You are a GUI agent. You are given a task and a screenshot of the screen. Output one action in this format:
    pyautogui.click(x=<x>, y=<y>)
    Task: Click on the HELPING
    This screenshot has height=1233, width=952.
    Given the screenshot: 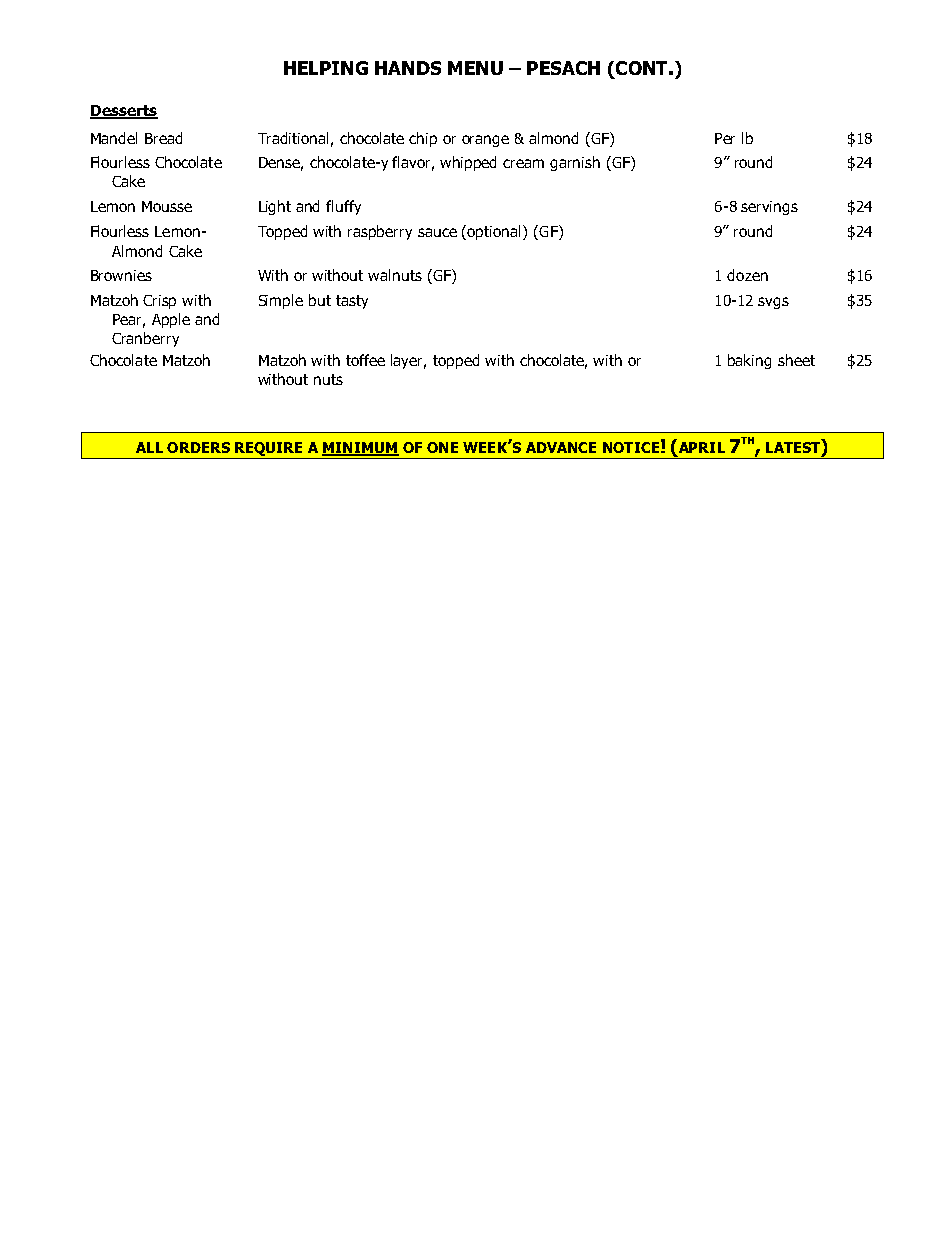 What is the action you would take?
    pyautogui.click(x=326, y=68)
